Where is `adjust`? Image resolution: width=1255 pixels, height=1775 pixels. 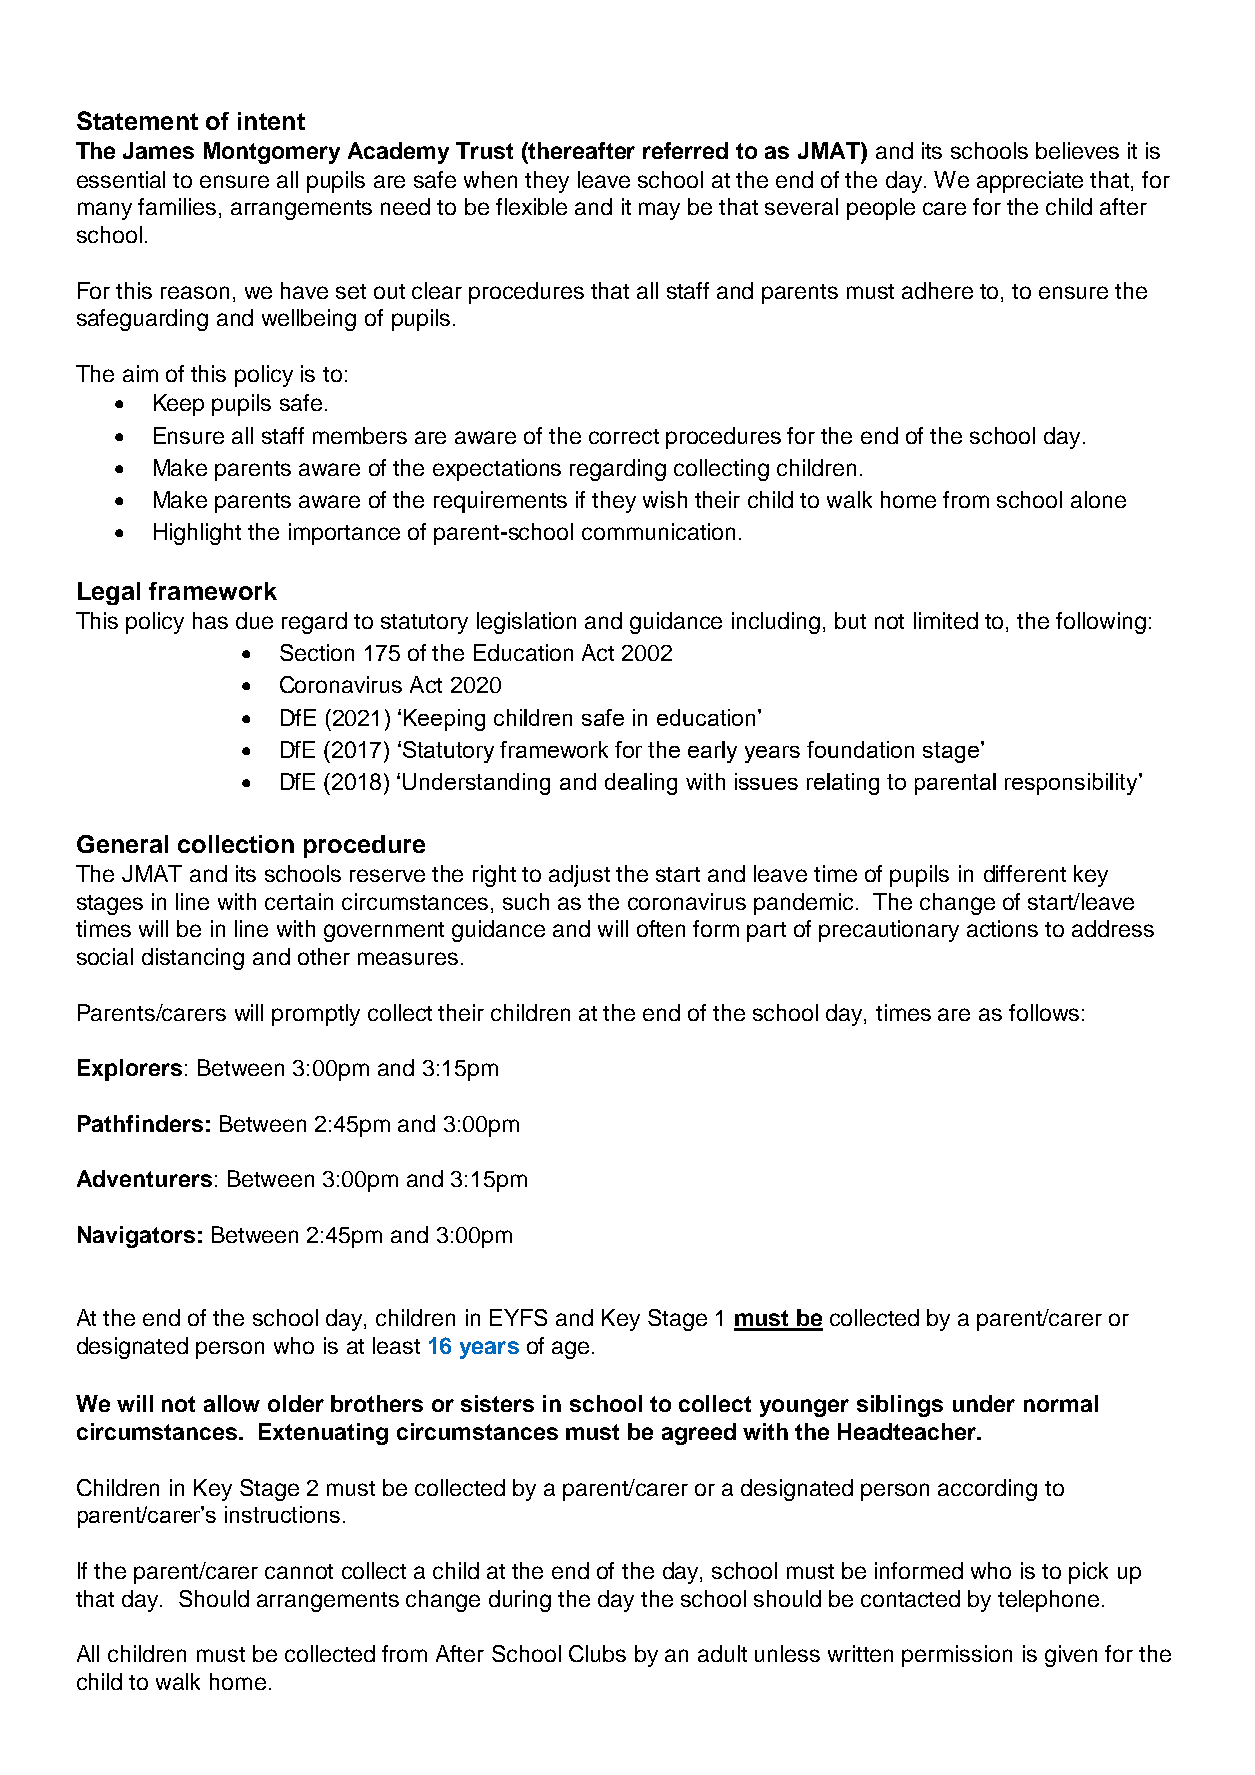 adjust is located at coordinates (579, 876).
